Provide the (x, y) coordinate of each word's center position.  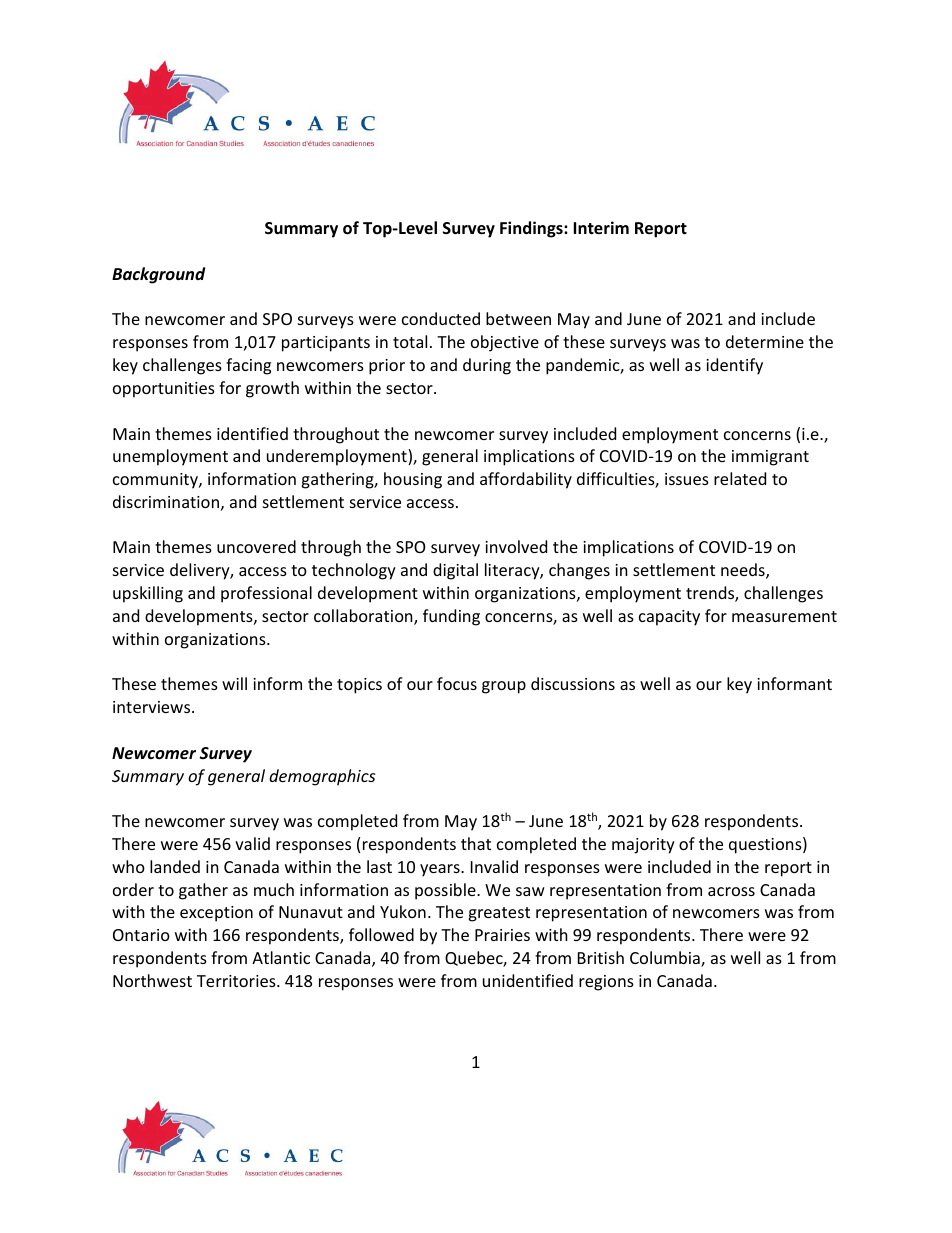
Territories (237, 981)
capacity (669, 618)
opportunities (164, 390)
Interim (601, 228)
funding (451, 617)
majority (643, 846)
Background (158, 275)
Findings (532, 229)
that (476, 843)
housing (413, 480)
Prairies (502, 935)
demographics (322, 777)
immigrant (770, 458)
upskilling (148, 594)
